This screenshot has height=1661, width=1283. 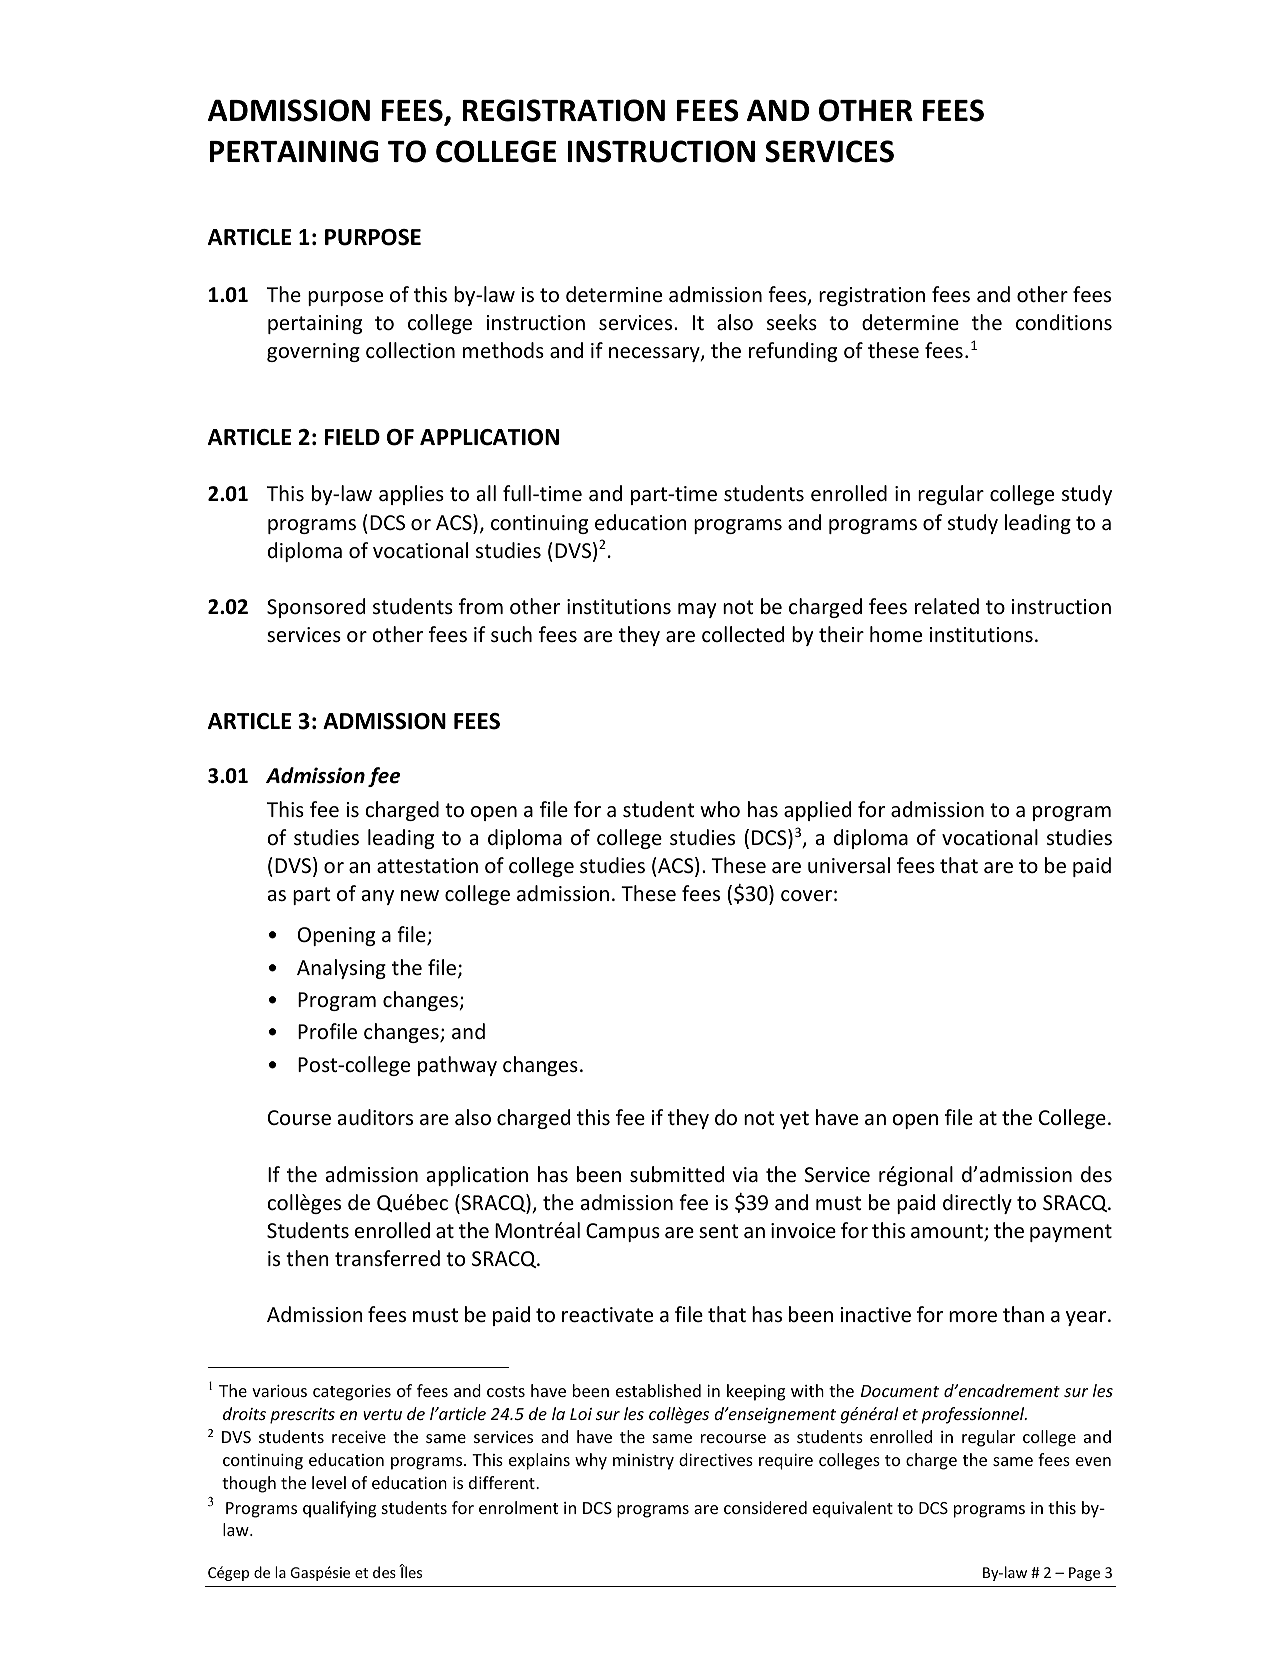 What do you see at coordinates (316, 608) in the screenshot?
I see `Sponsored` at bounding box center [316, 608].
